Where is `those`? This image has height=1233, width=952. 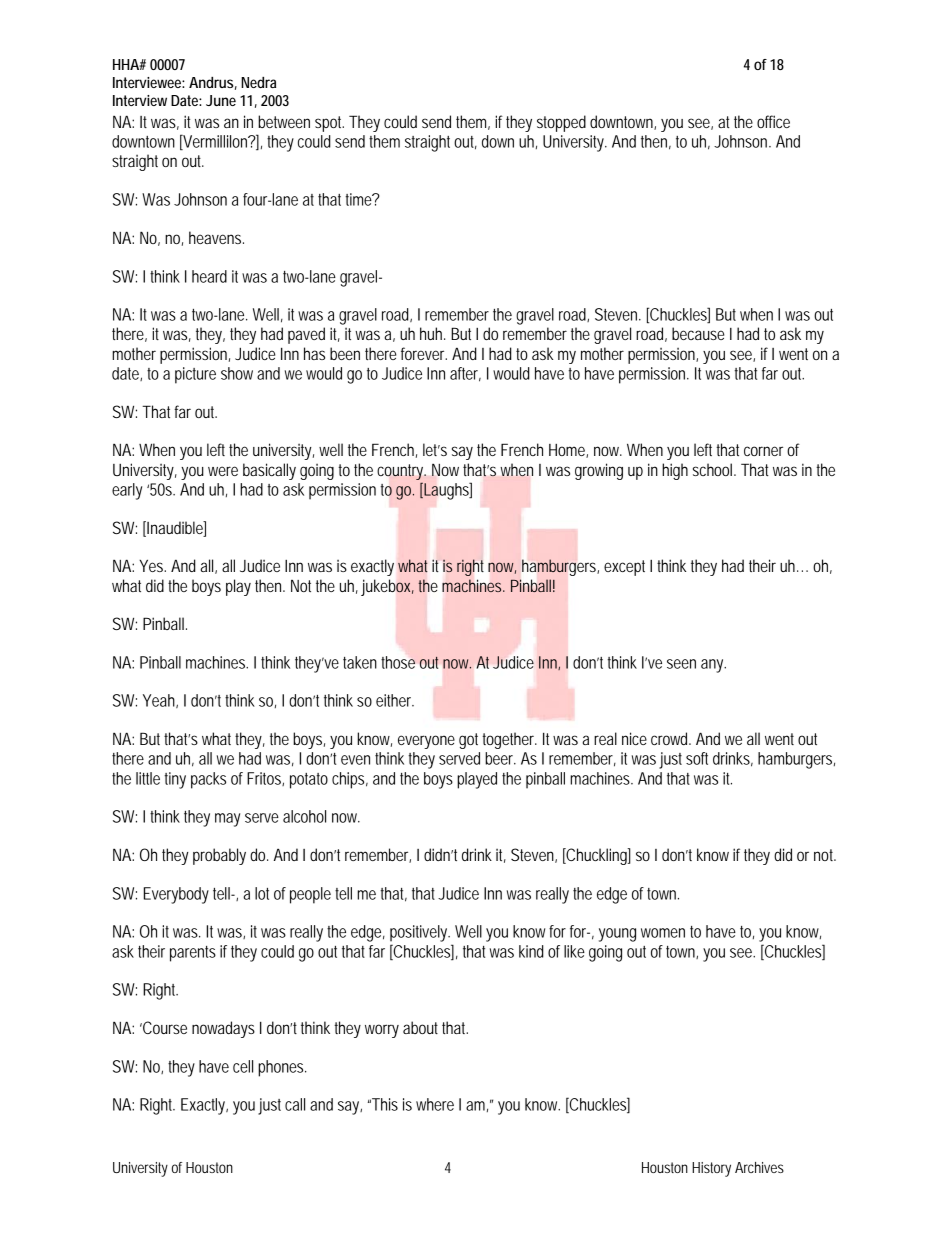
those is located at coordinates (398, 662).
